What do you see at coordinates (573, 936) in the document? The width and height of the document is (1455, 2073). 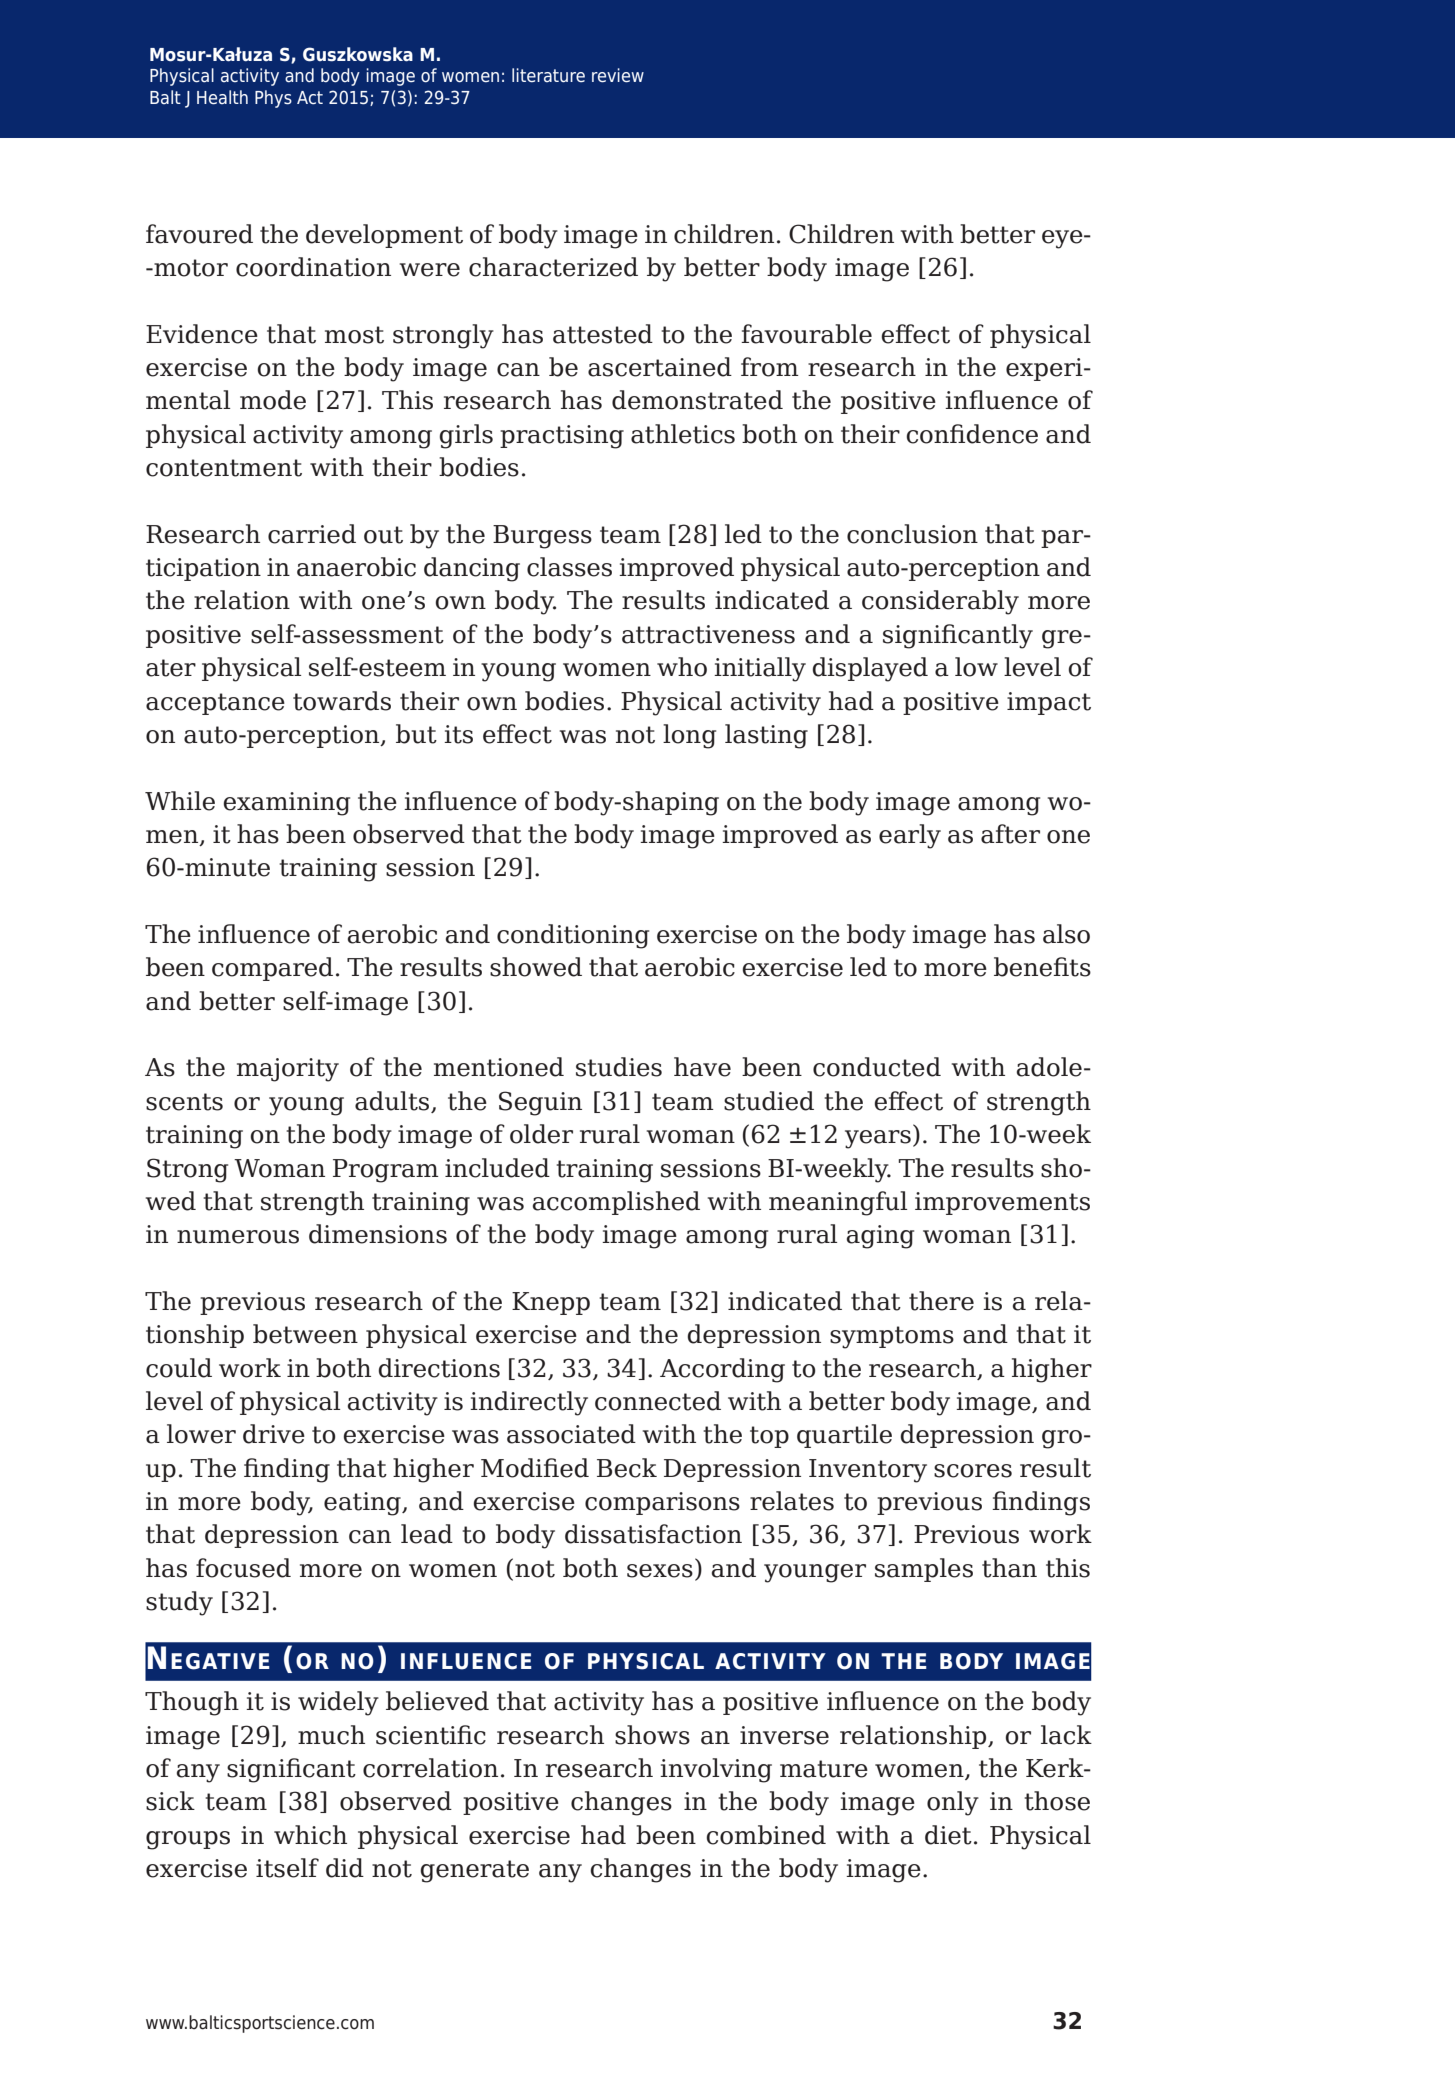 I see `conditioning` at bounding box center [573, 936].
